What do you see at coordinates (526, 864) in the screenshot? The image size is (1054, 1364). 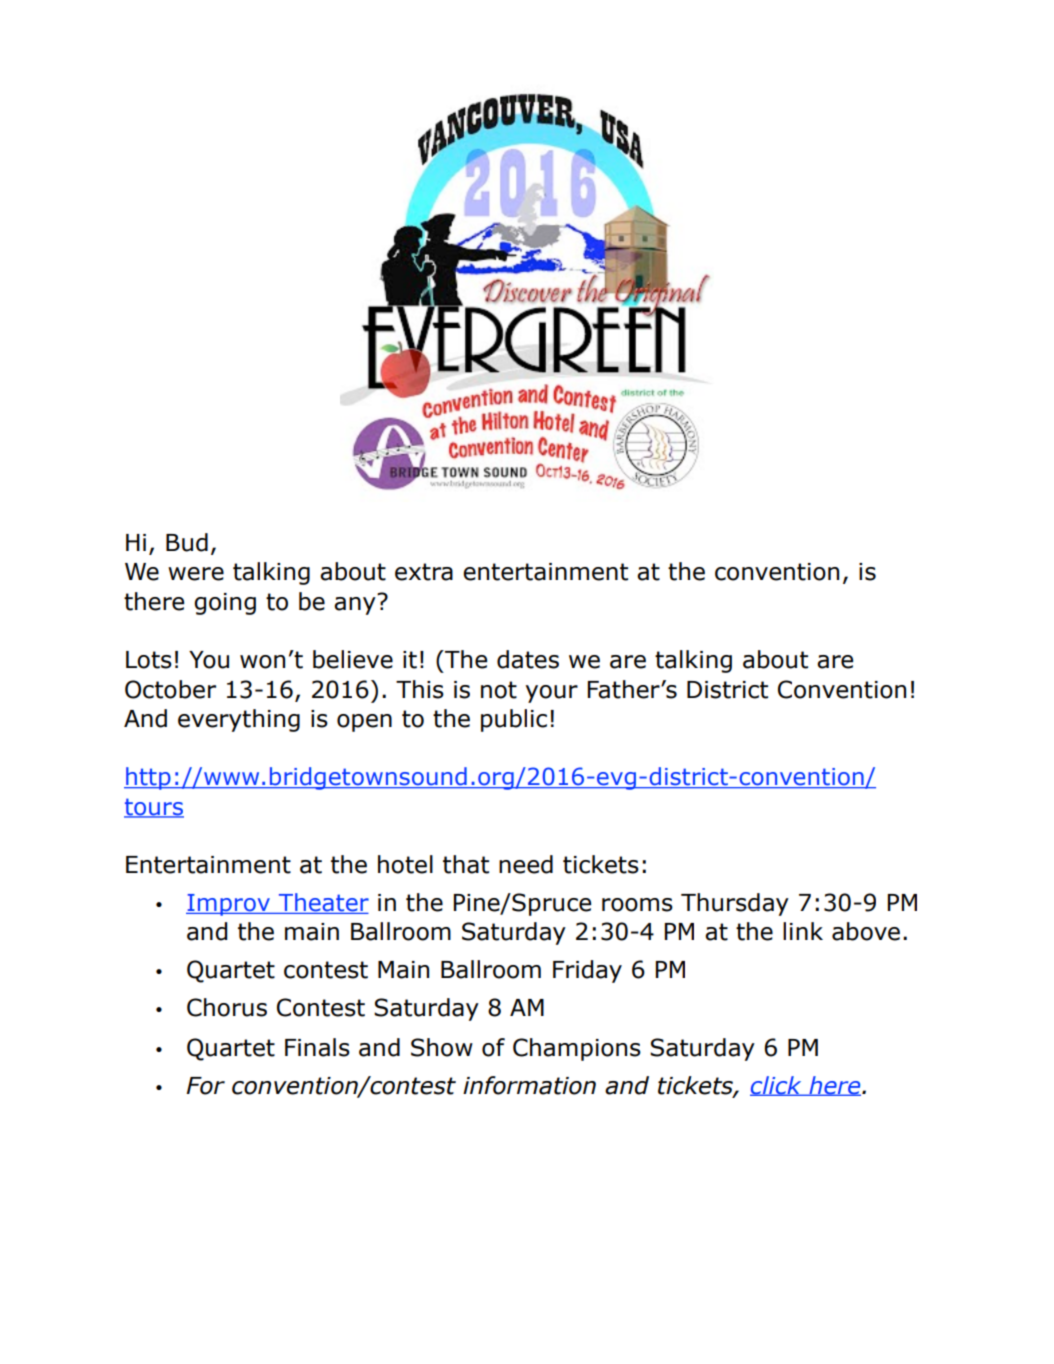 I see `need` at bounding box center [526, 864].
